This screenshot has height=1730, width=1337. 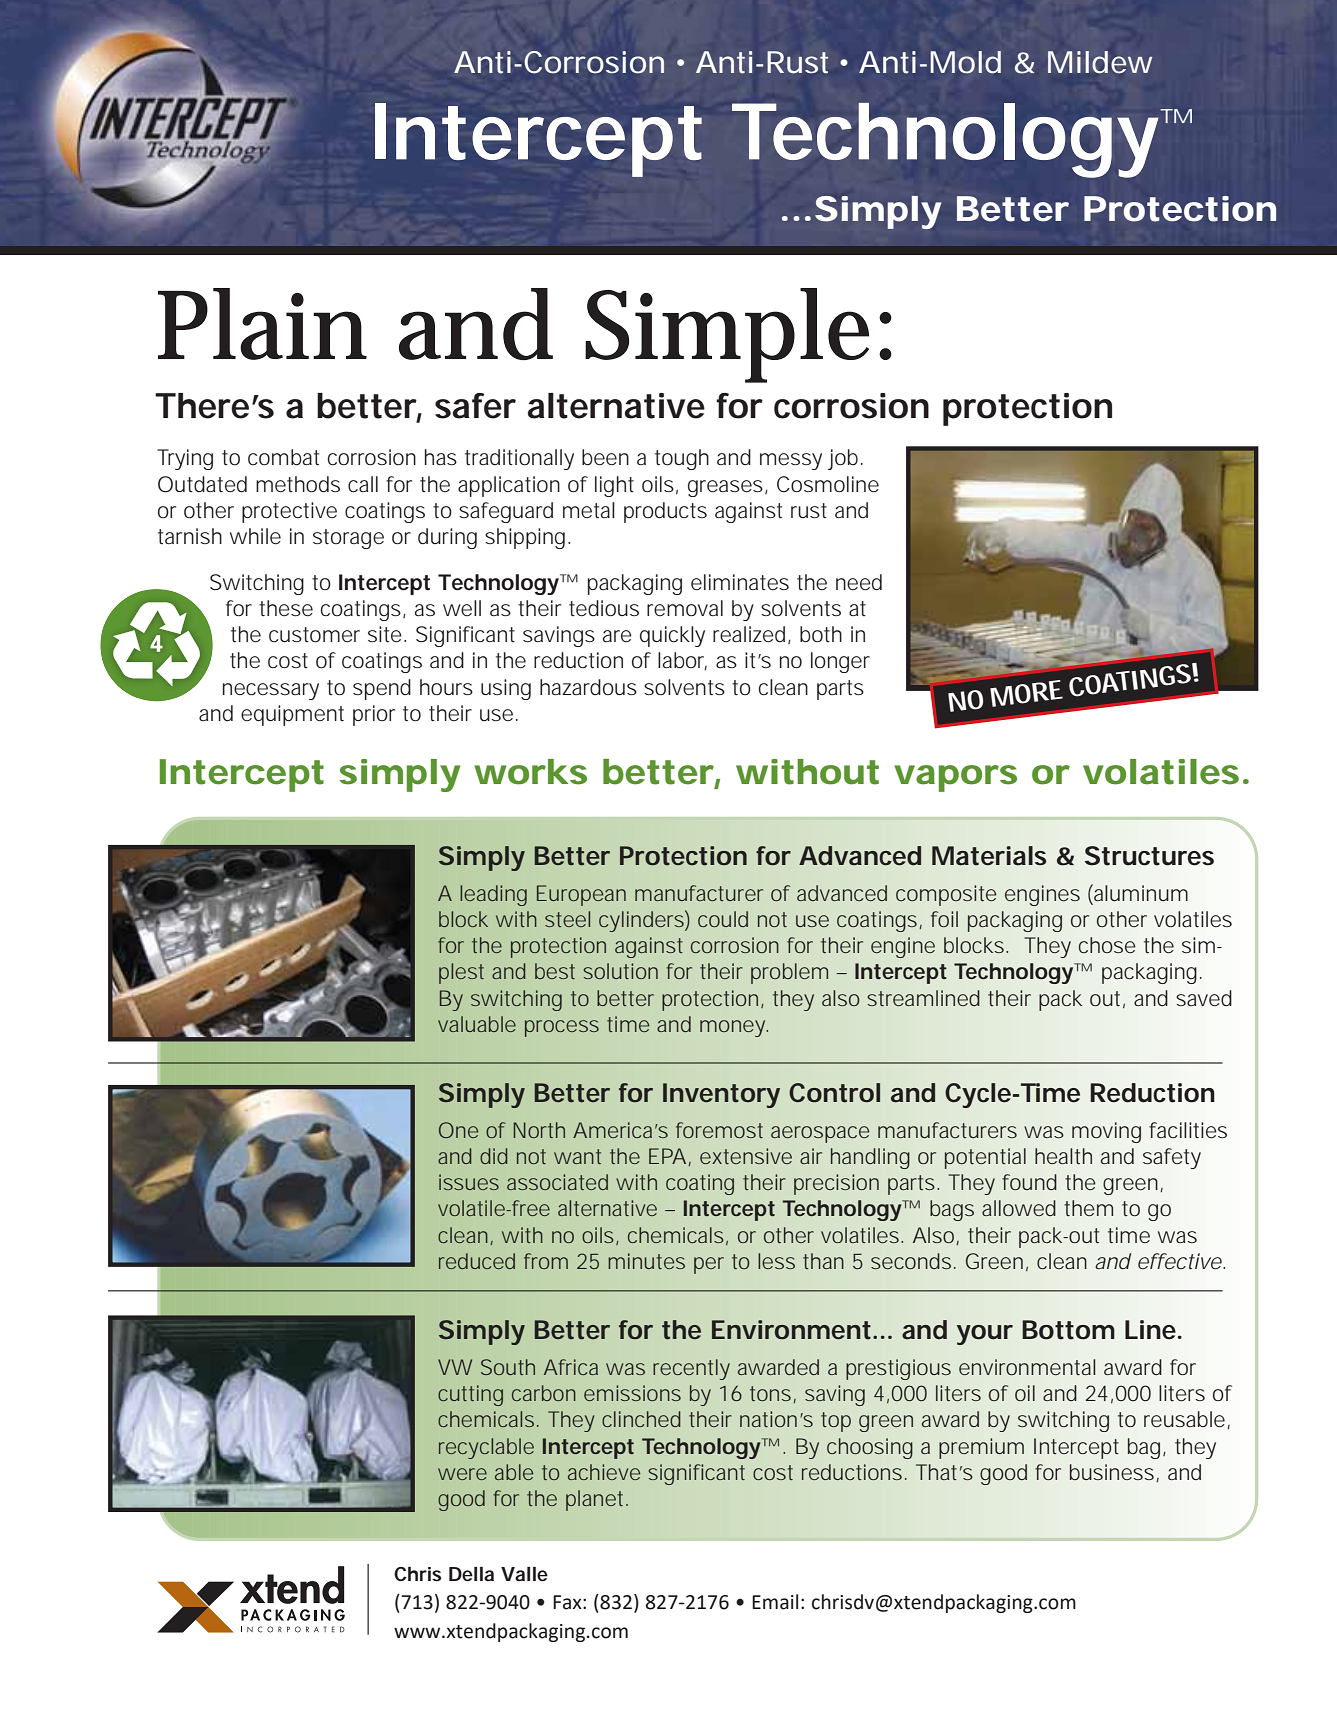 What do you see at coordinates (955, 778) in the screenshot?
I see `vapors` at bounding box center [955, 778].
